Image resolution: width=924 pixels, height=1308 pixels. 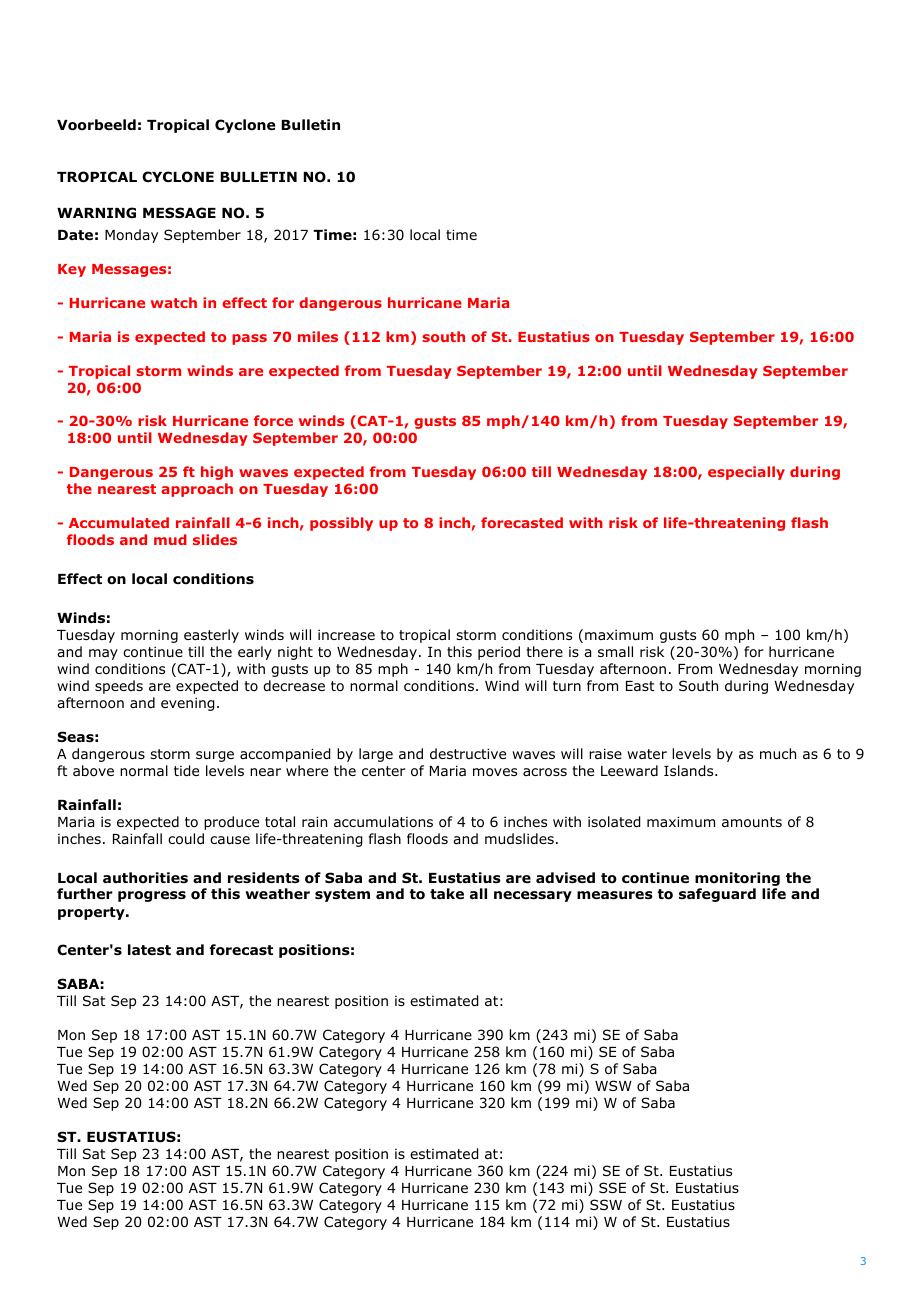 I want to click on especially, so click(x=746, y=473).
